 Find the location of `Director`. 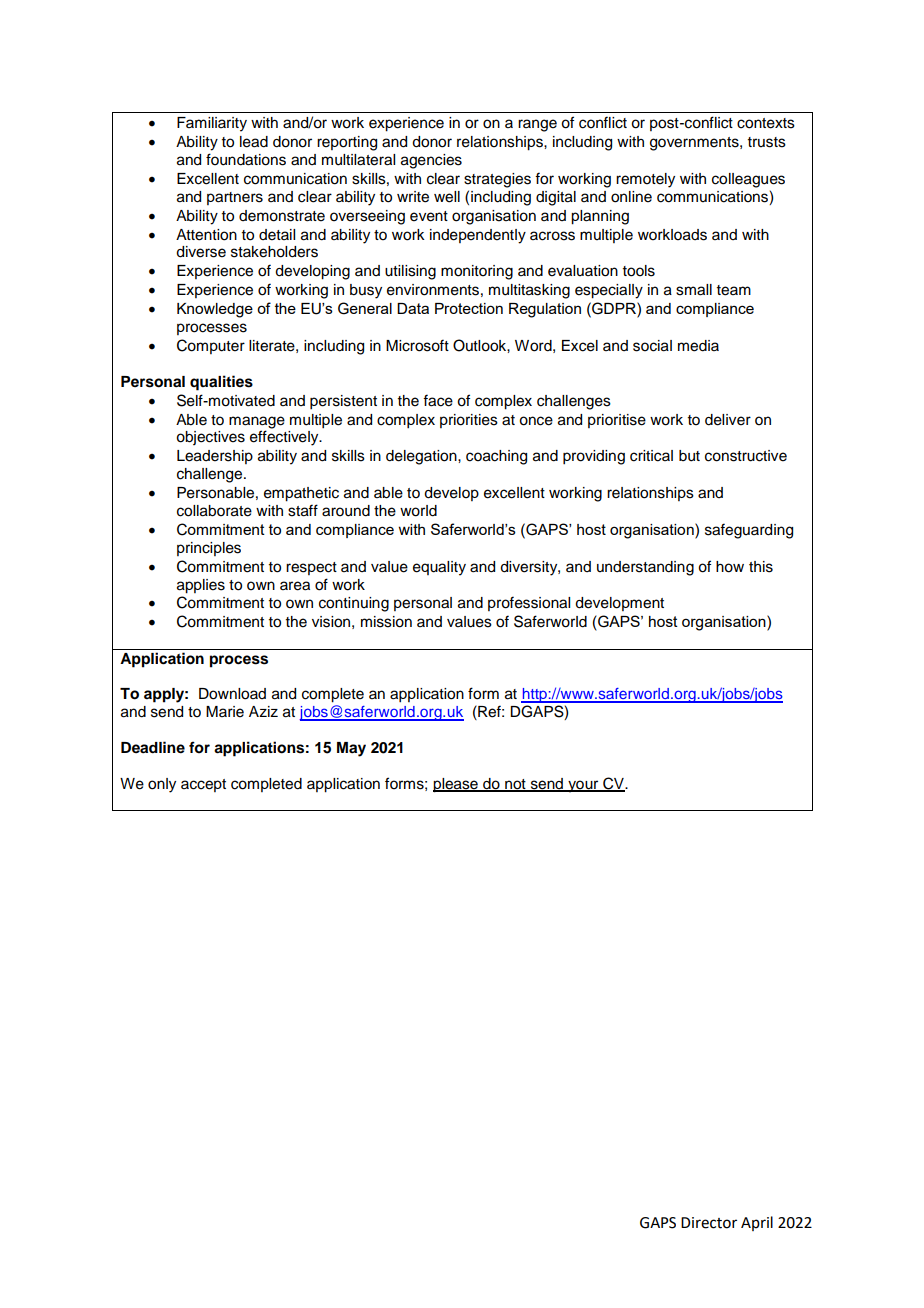

Director is located at coordinates (709, 1223).
